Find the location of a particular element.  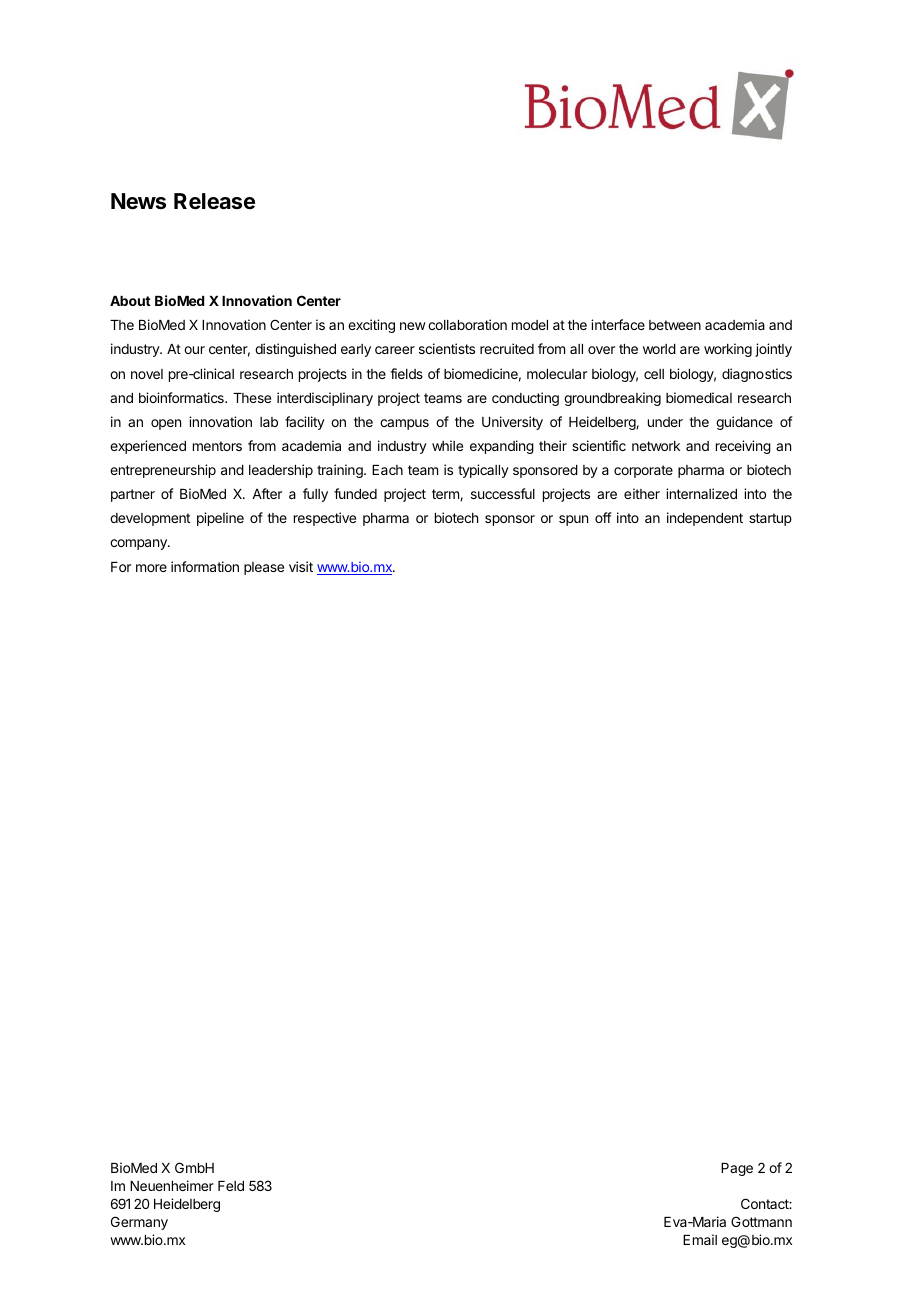

between is located at coordinates (675, 325).
